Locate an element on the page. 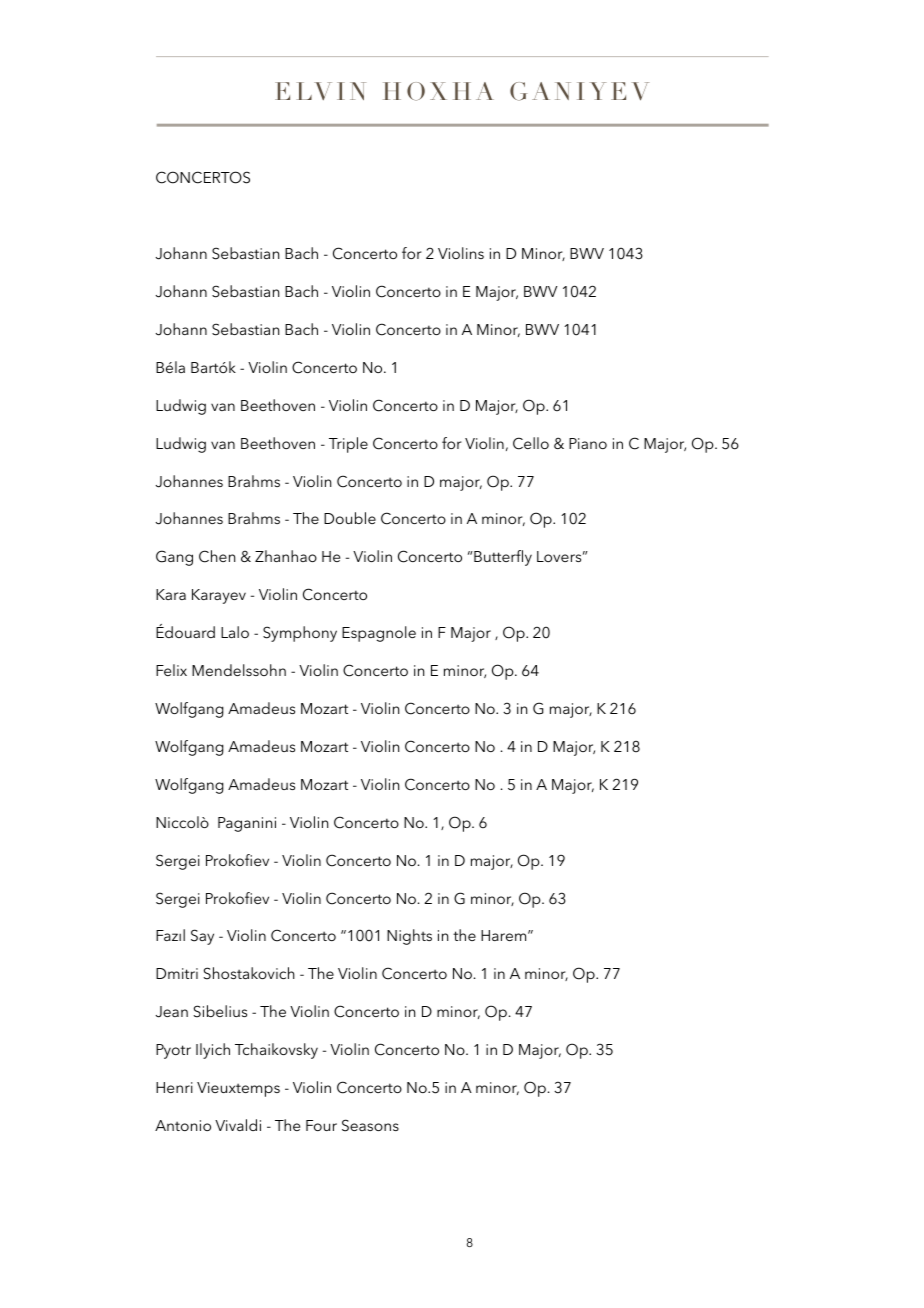 This page has width=924, height=1308. Chen is located at coordinates (217, 556).
